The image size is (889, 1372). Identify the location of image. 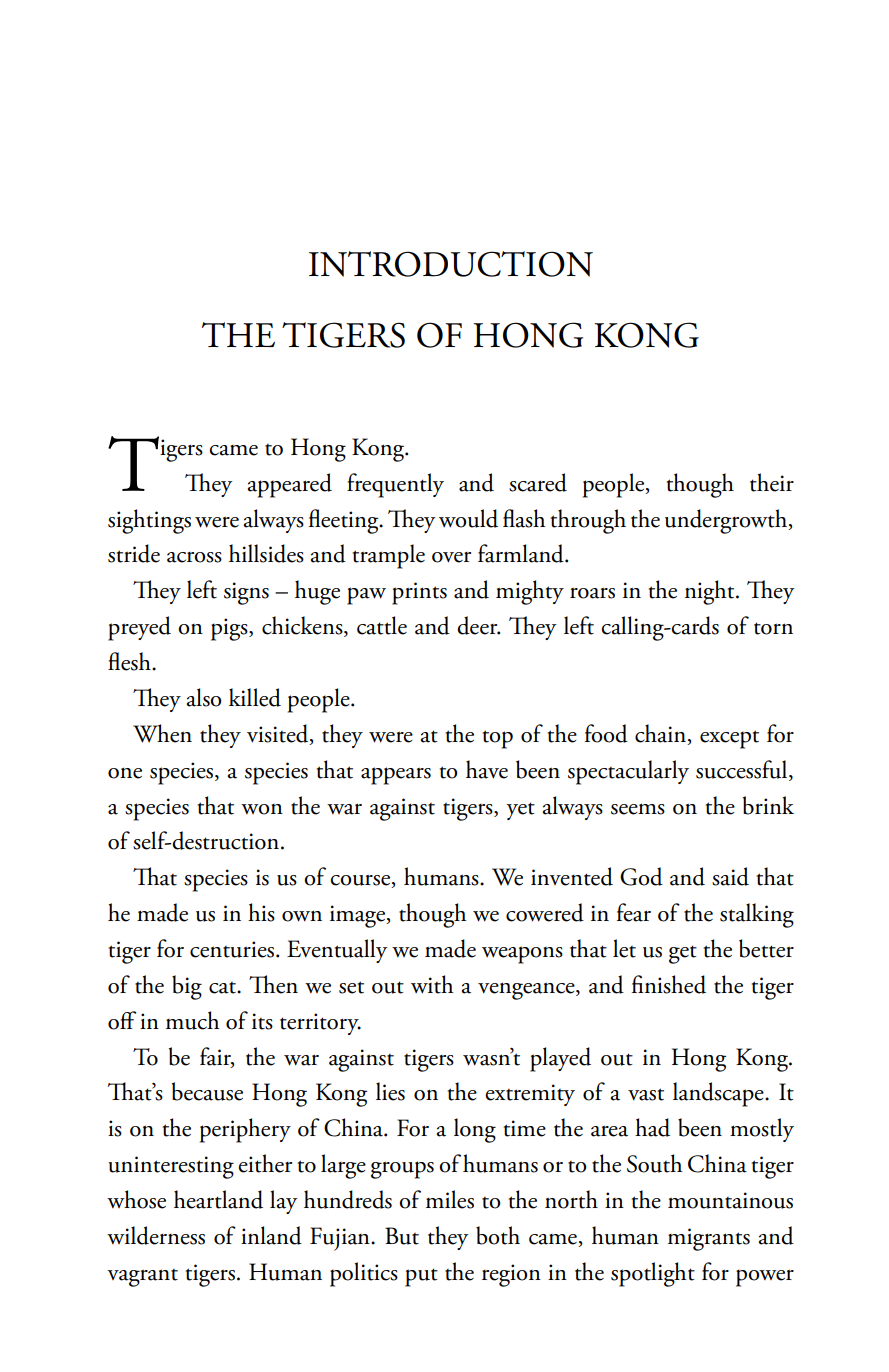
(359, 916).
